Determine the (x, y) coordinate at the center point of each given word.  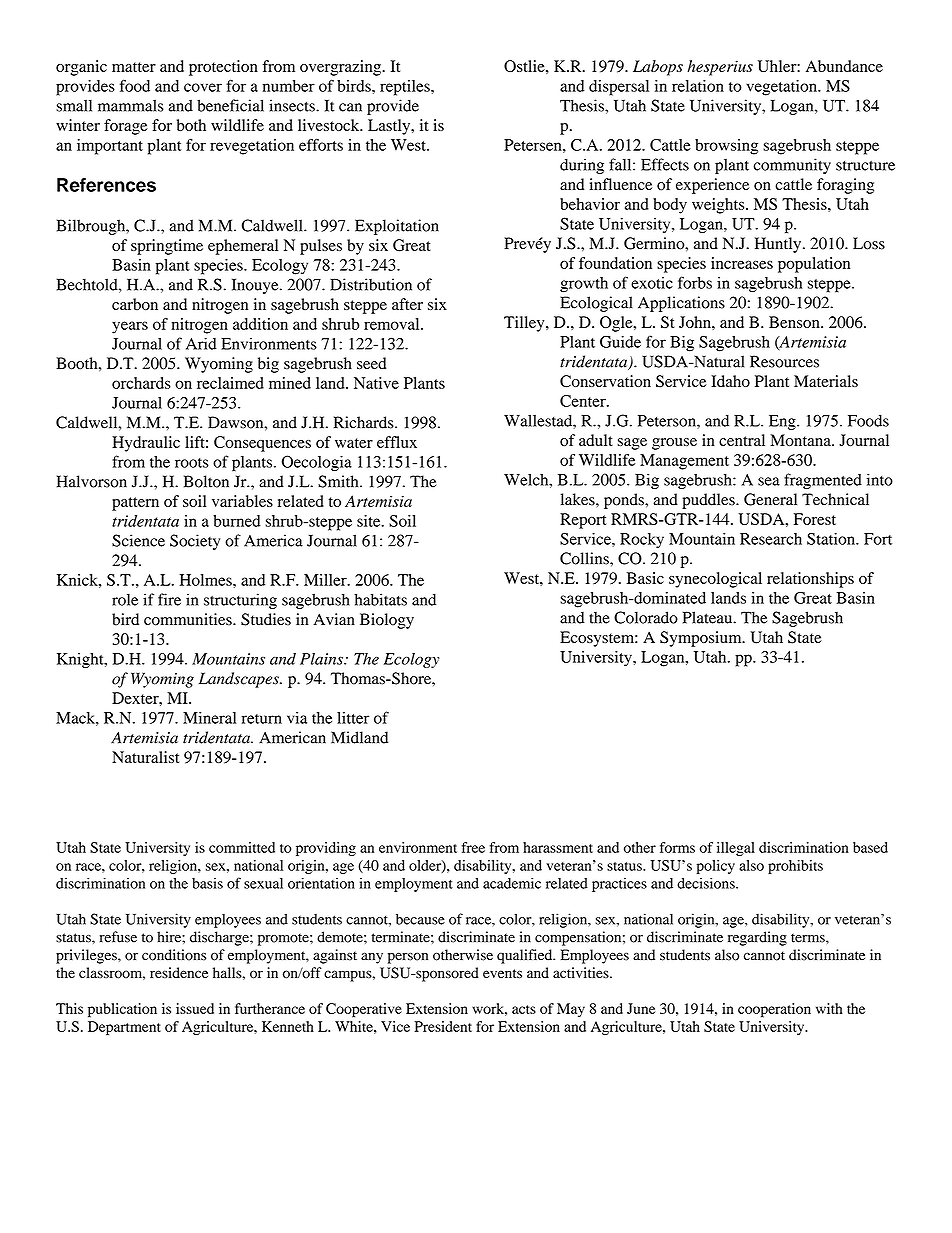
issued (195, 1008)
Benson (795, 322)
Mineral (209, 718)
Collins (585, 558)
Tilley (525, 324)
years (130, 327)
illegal (736, 849)
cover (203, 87)
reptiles (406, 88)
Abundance (844, 66)
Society (195, 542)
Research (771, 539)
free (473, 847)
